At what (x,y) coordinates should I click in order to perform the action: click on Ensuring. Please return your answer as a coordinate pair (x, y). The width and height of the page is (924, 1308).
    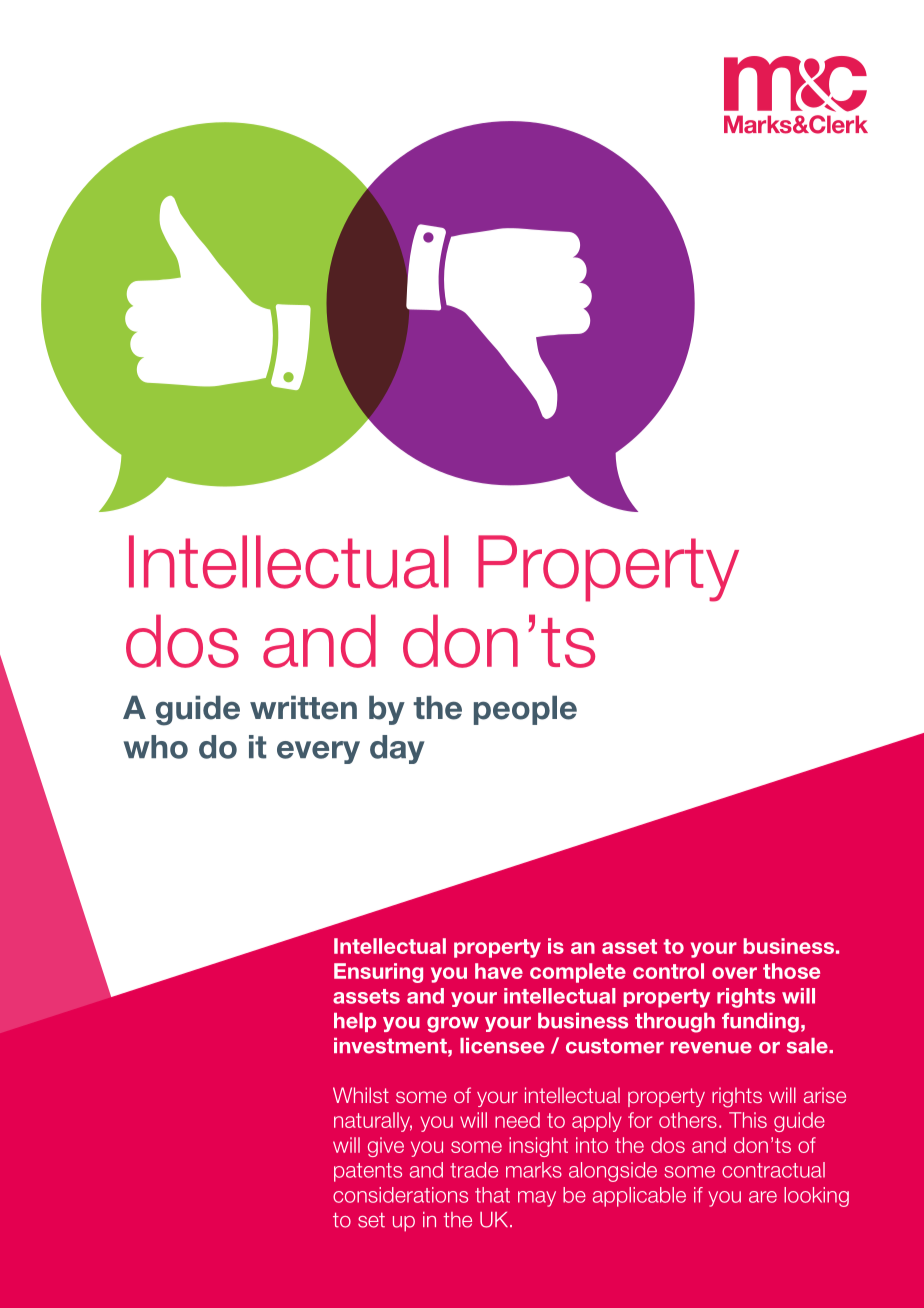
    Looking at the image, I should click on (378, 973).
